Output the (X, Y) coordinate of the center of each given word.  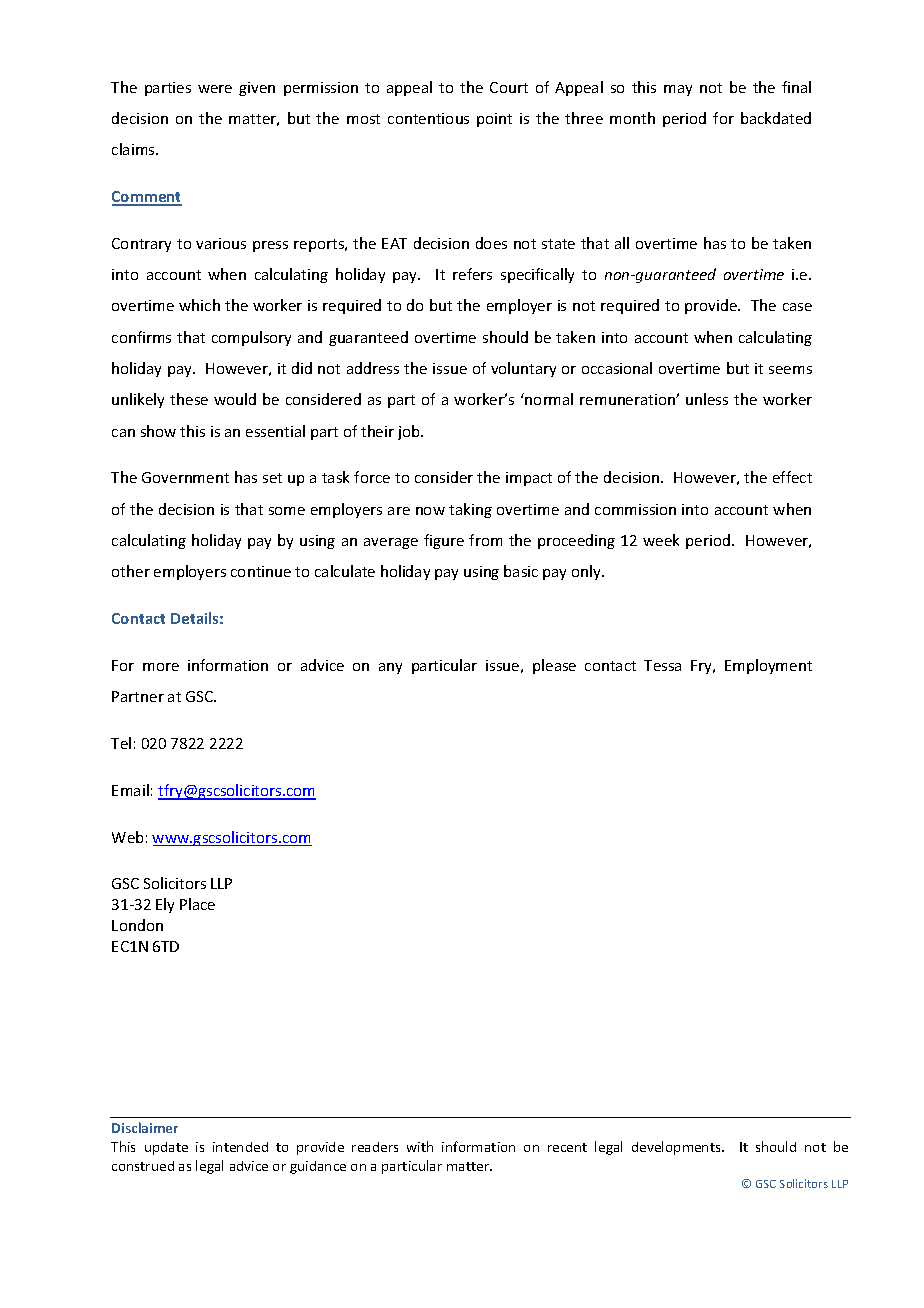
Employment (768, 666)
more (161, 667)
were (215, 89)
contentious (428, 118)
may (678, 90)
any (390, 668)
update (166, 1148)
